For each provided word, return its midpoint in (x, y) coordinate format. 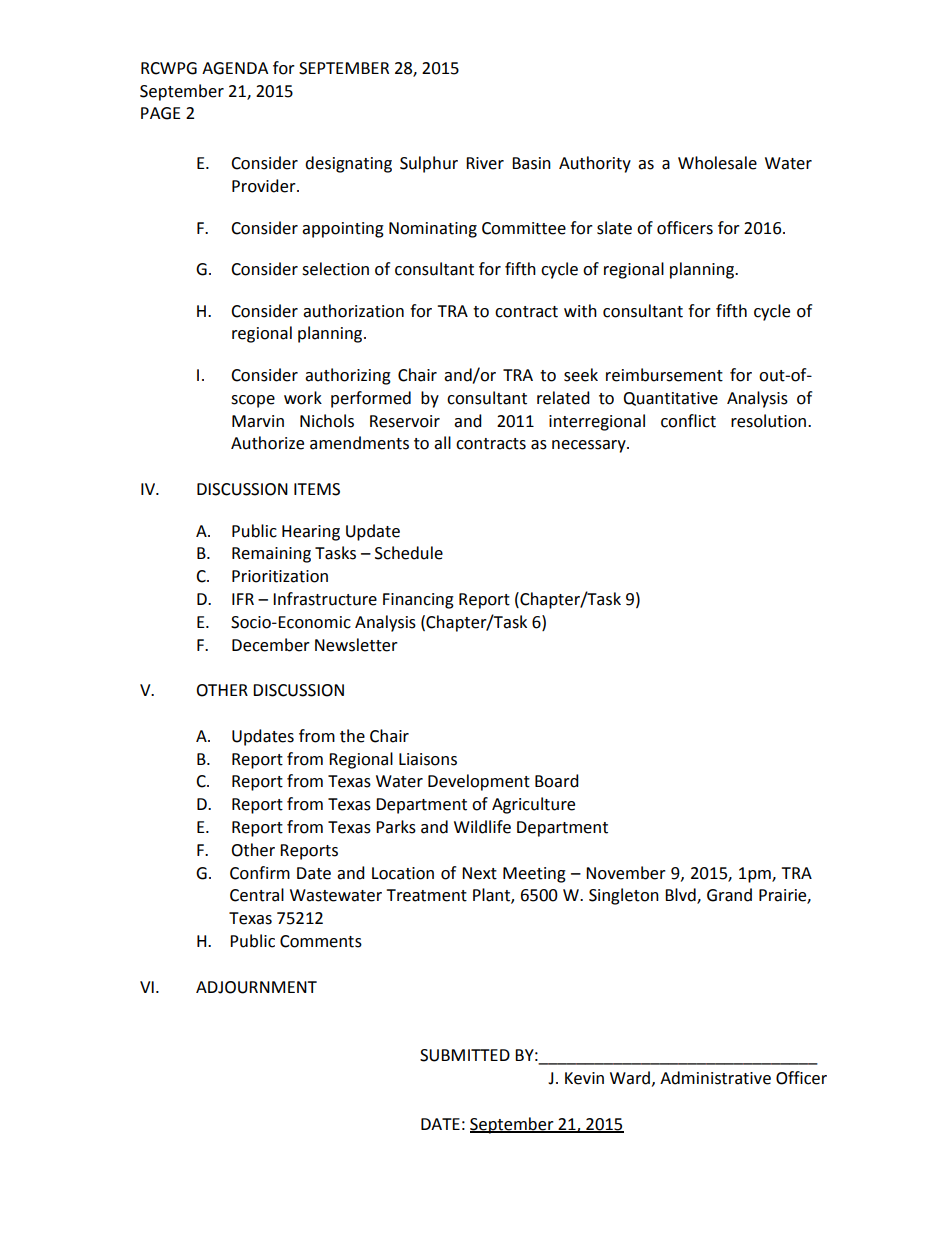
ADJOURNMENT (256, 987)
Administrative (715, 1078)
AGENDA (235, 68)
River (485, 163)
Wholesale (717, 163)
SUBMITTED (465, 1055)
